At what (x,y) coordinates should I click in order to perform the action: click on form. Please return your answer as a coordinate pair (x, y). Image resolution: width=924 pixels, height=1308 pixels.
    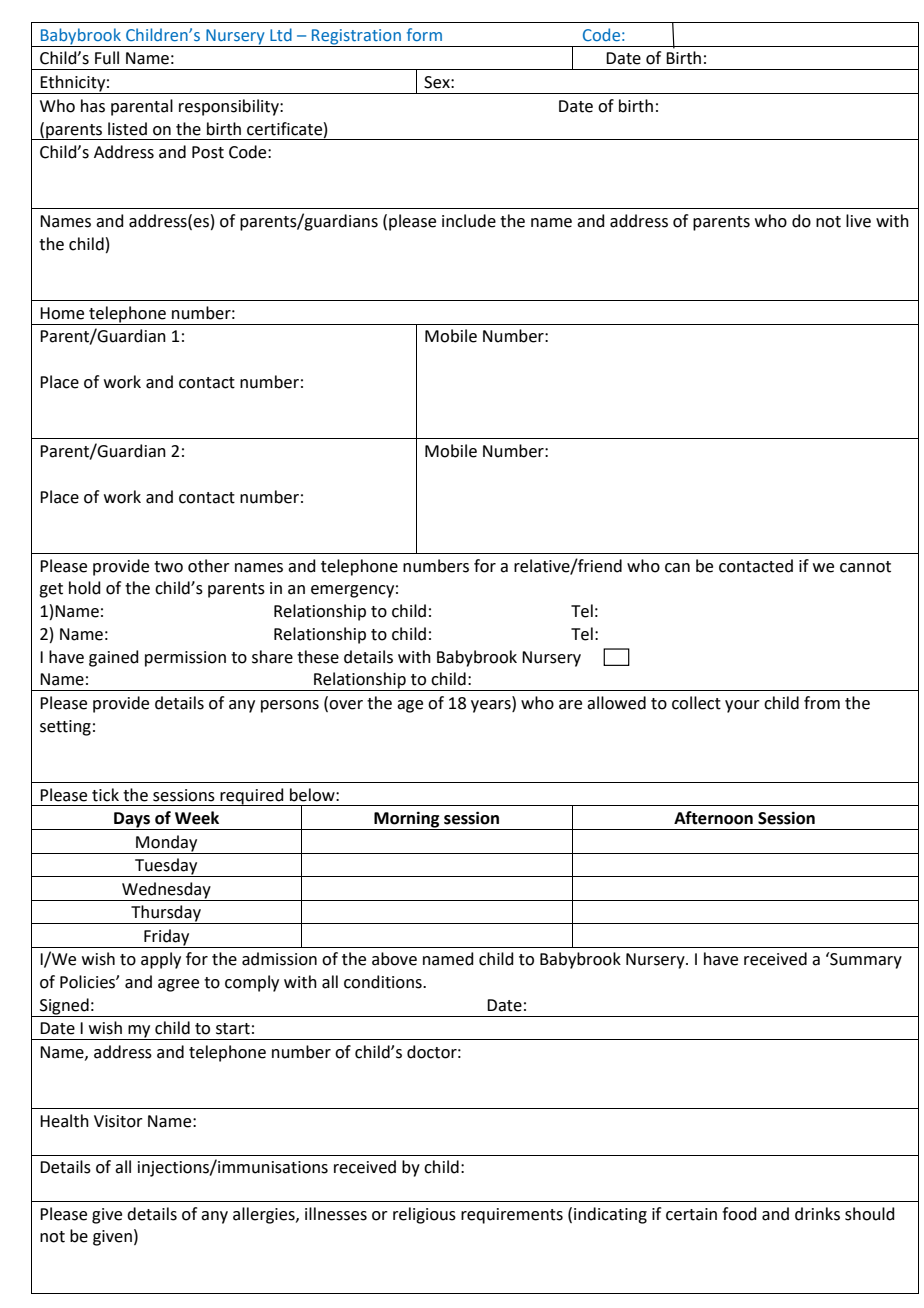
    Looking at the image, I should click on (424, 34).
